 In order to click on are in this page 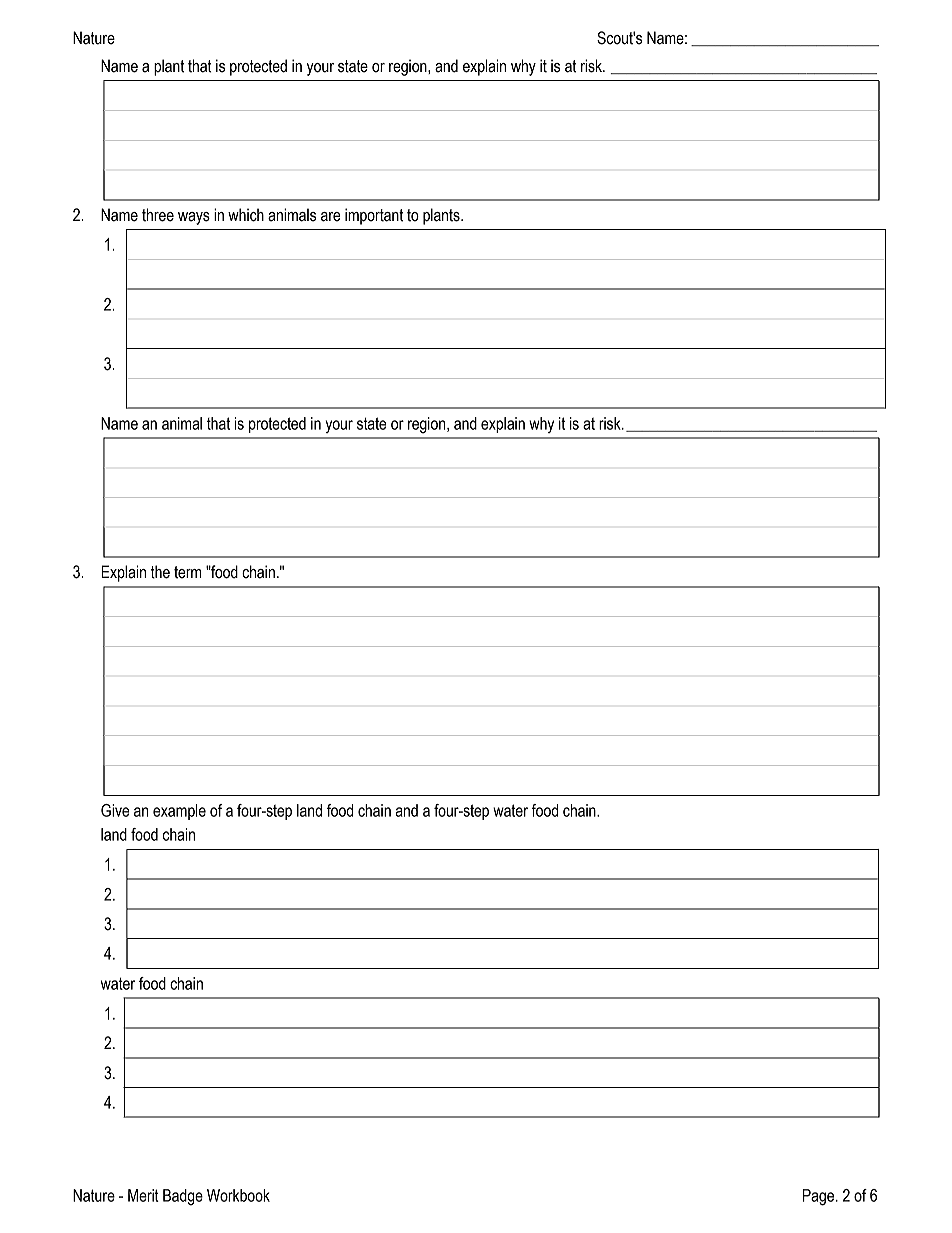, I will do `click(331, 217)`.
